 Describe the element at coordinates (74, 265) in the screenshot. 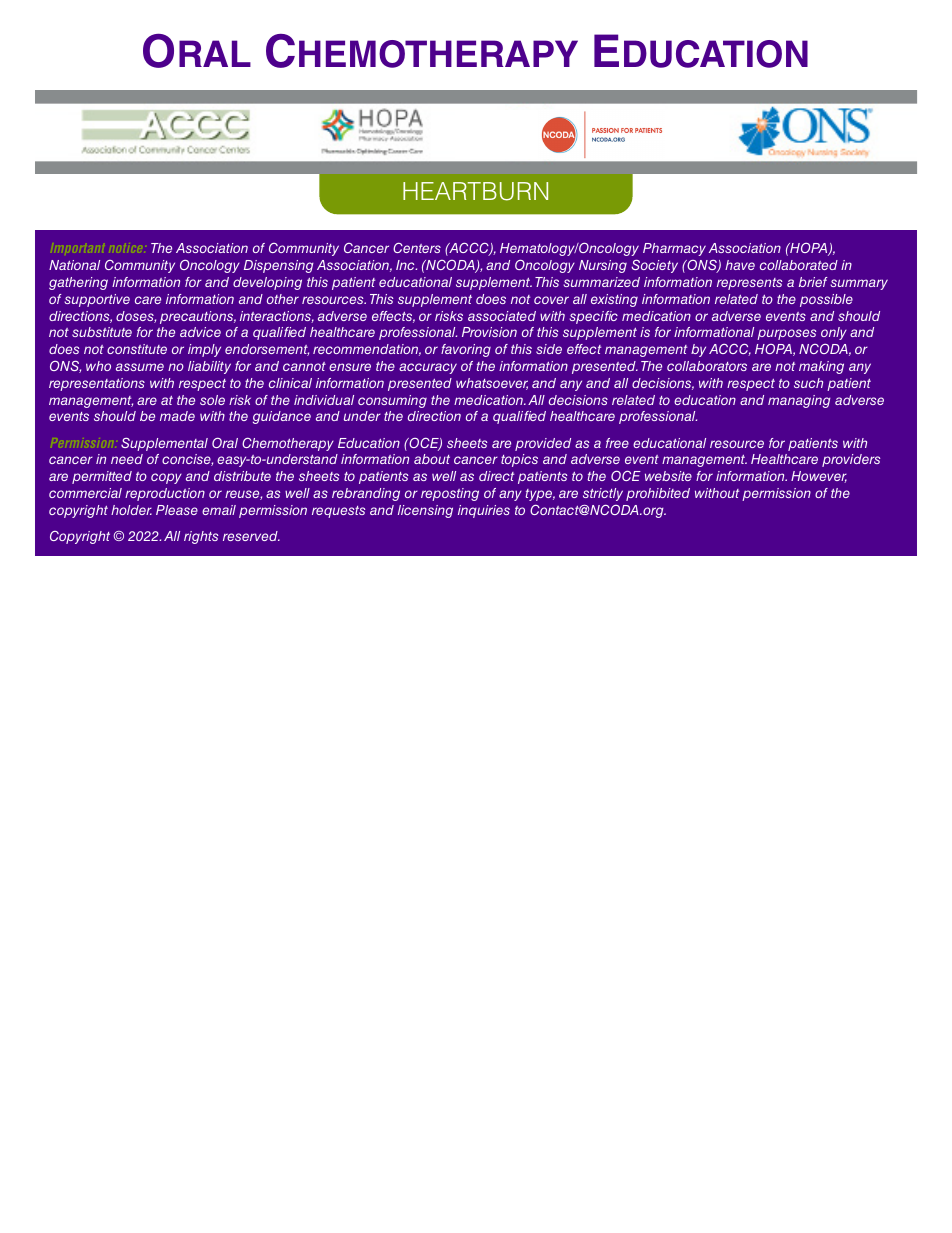

I see `National` at that location.
